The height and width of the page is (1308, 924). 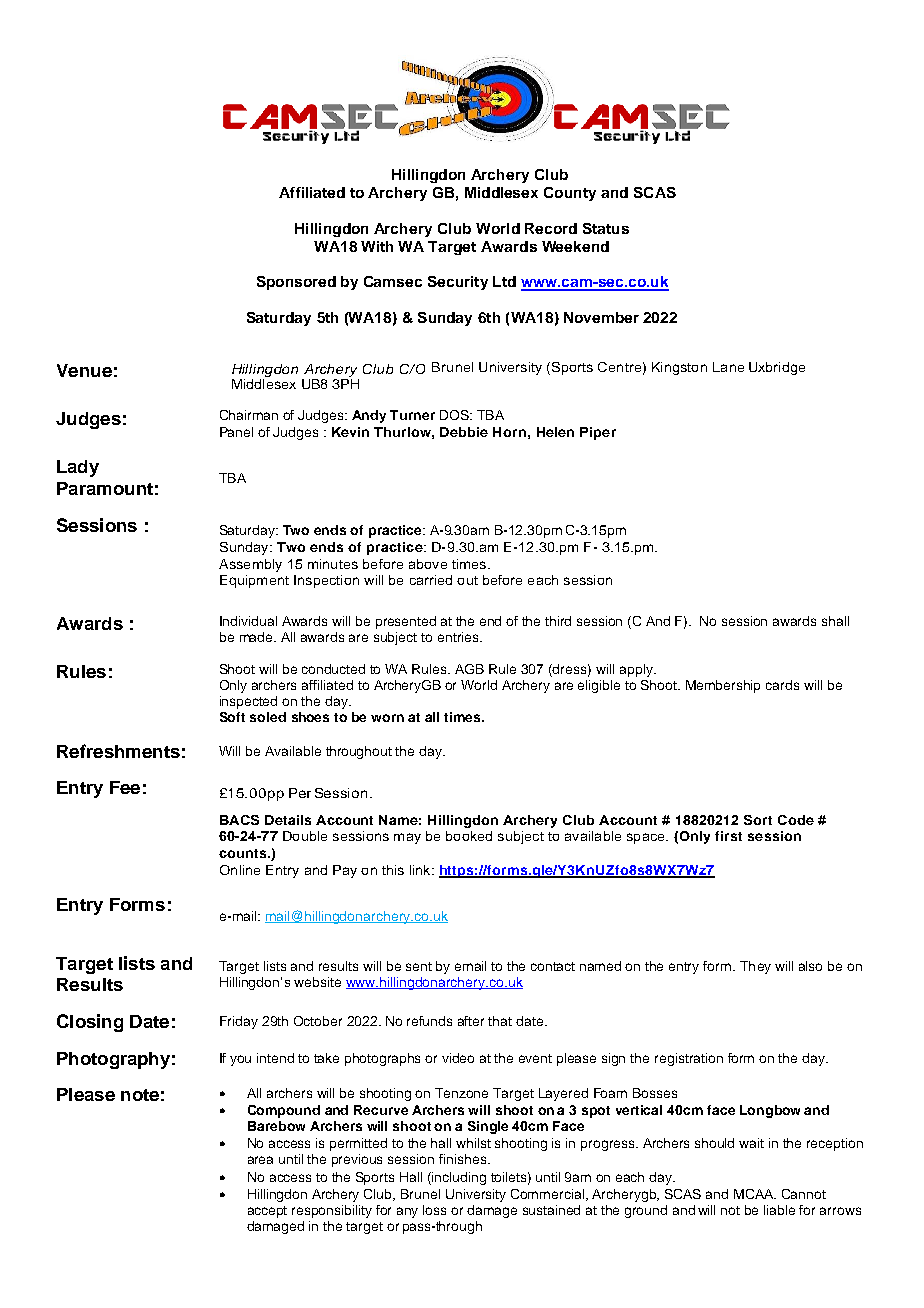 I want to click on entries, so click(x=459, y=637).
